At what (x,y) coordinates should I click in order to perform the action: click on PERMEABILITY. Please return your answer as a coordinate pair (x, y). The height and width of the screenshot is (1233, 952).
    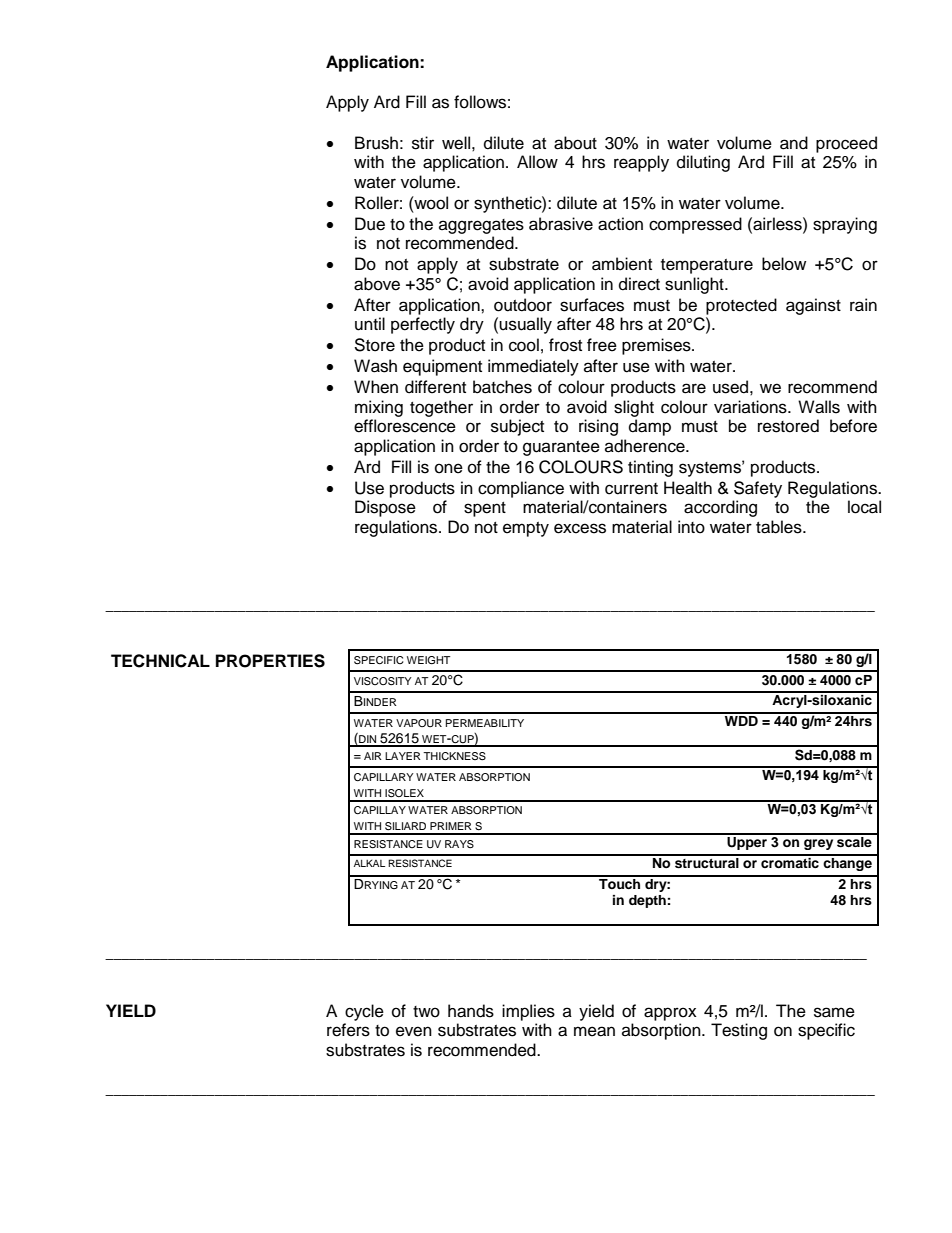
    Looking at the image, I should click on (485, 723).
